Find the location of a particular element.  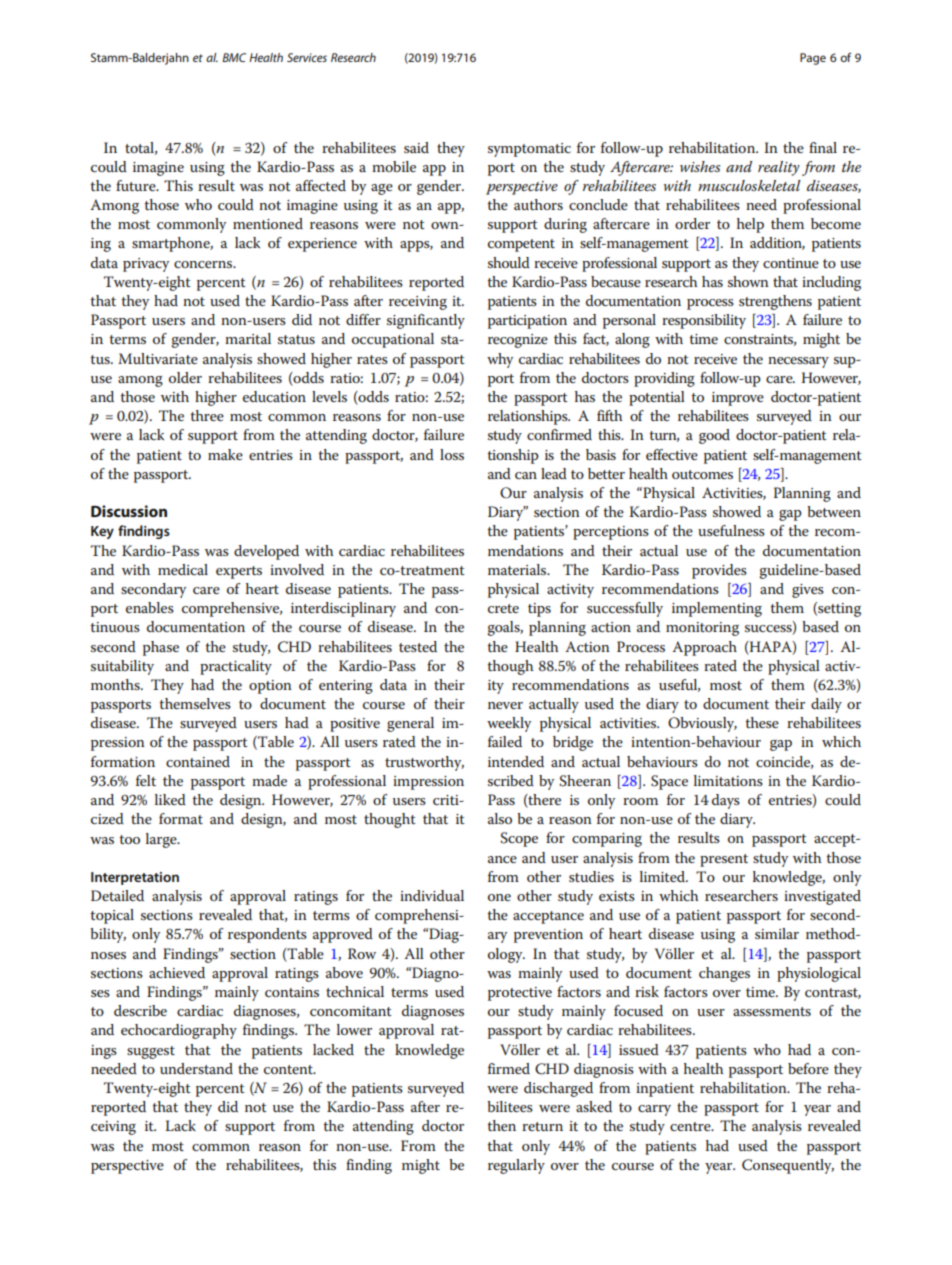

limitations is located at coordinates (728, 780).
